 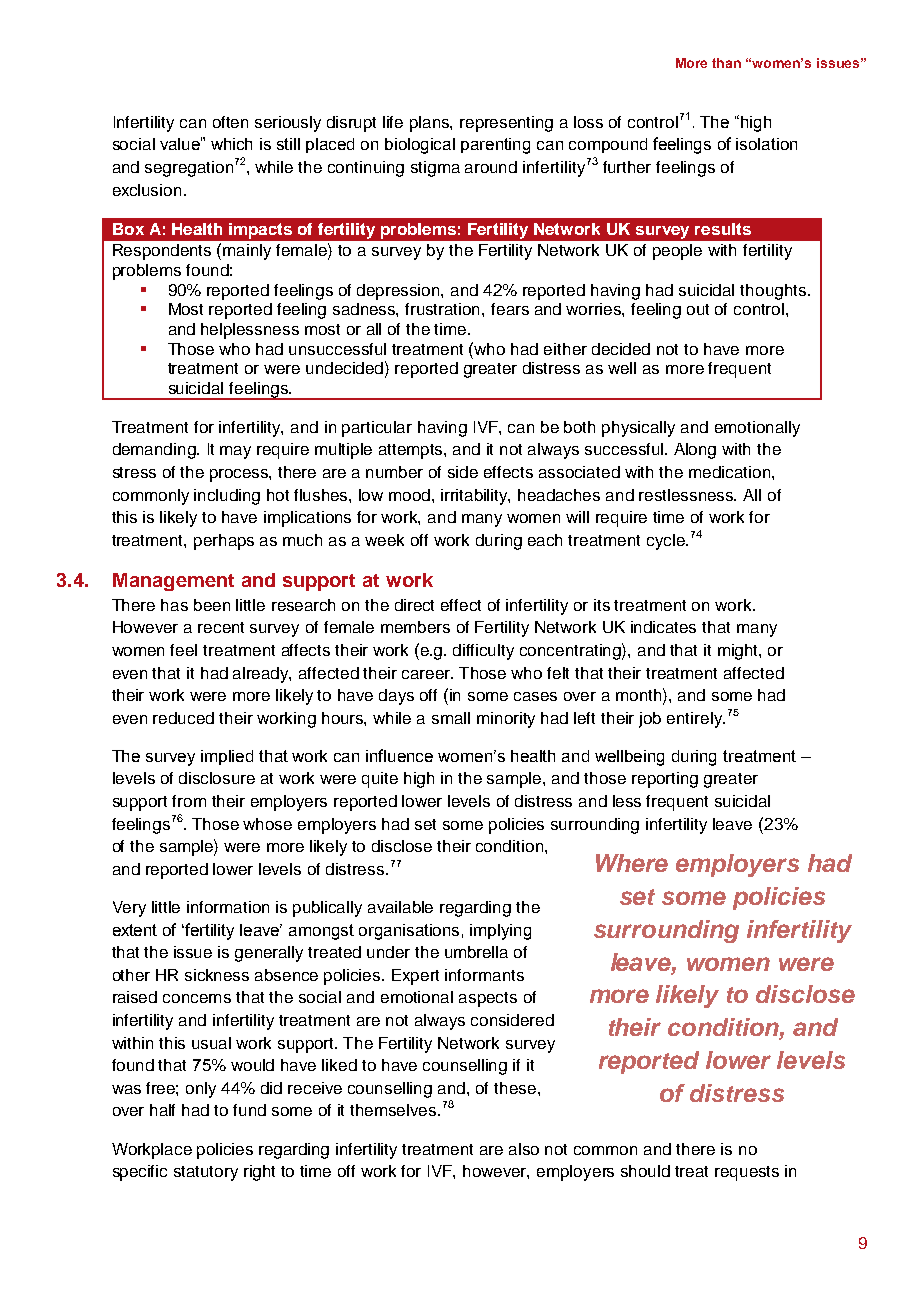 What do you see at coordinates (189, 801) in the screenshot?
I see `from` at bounding box center [189, 801].
